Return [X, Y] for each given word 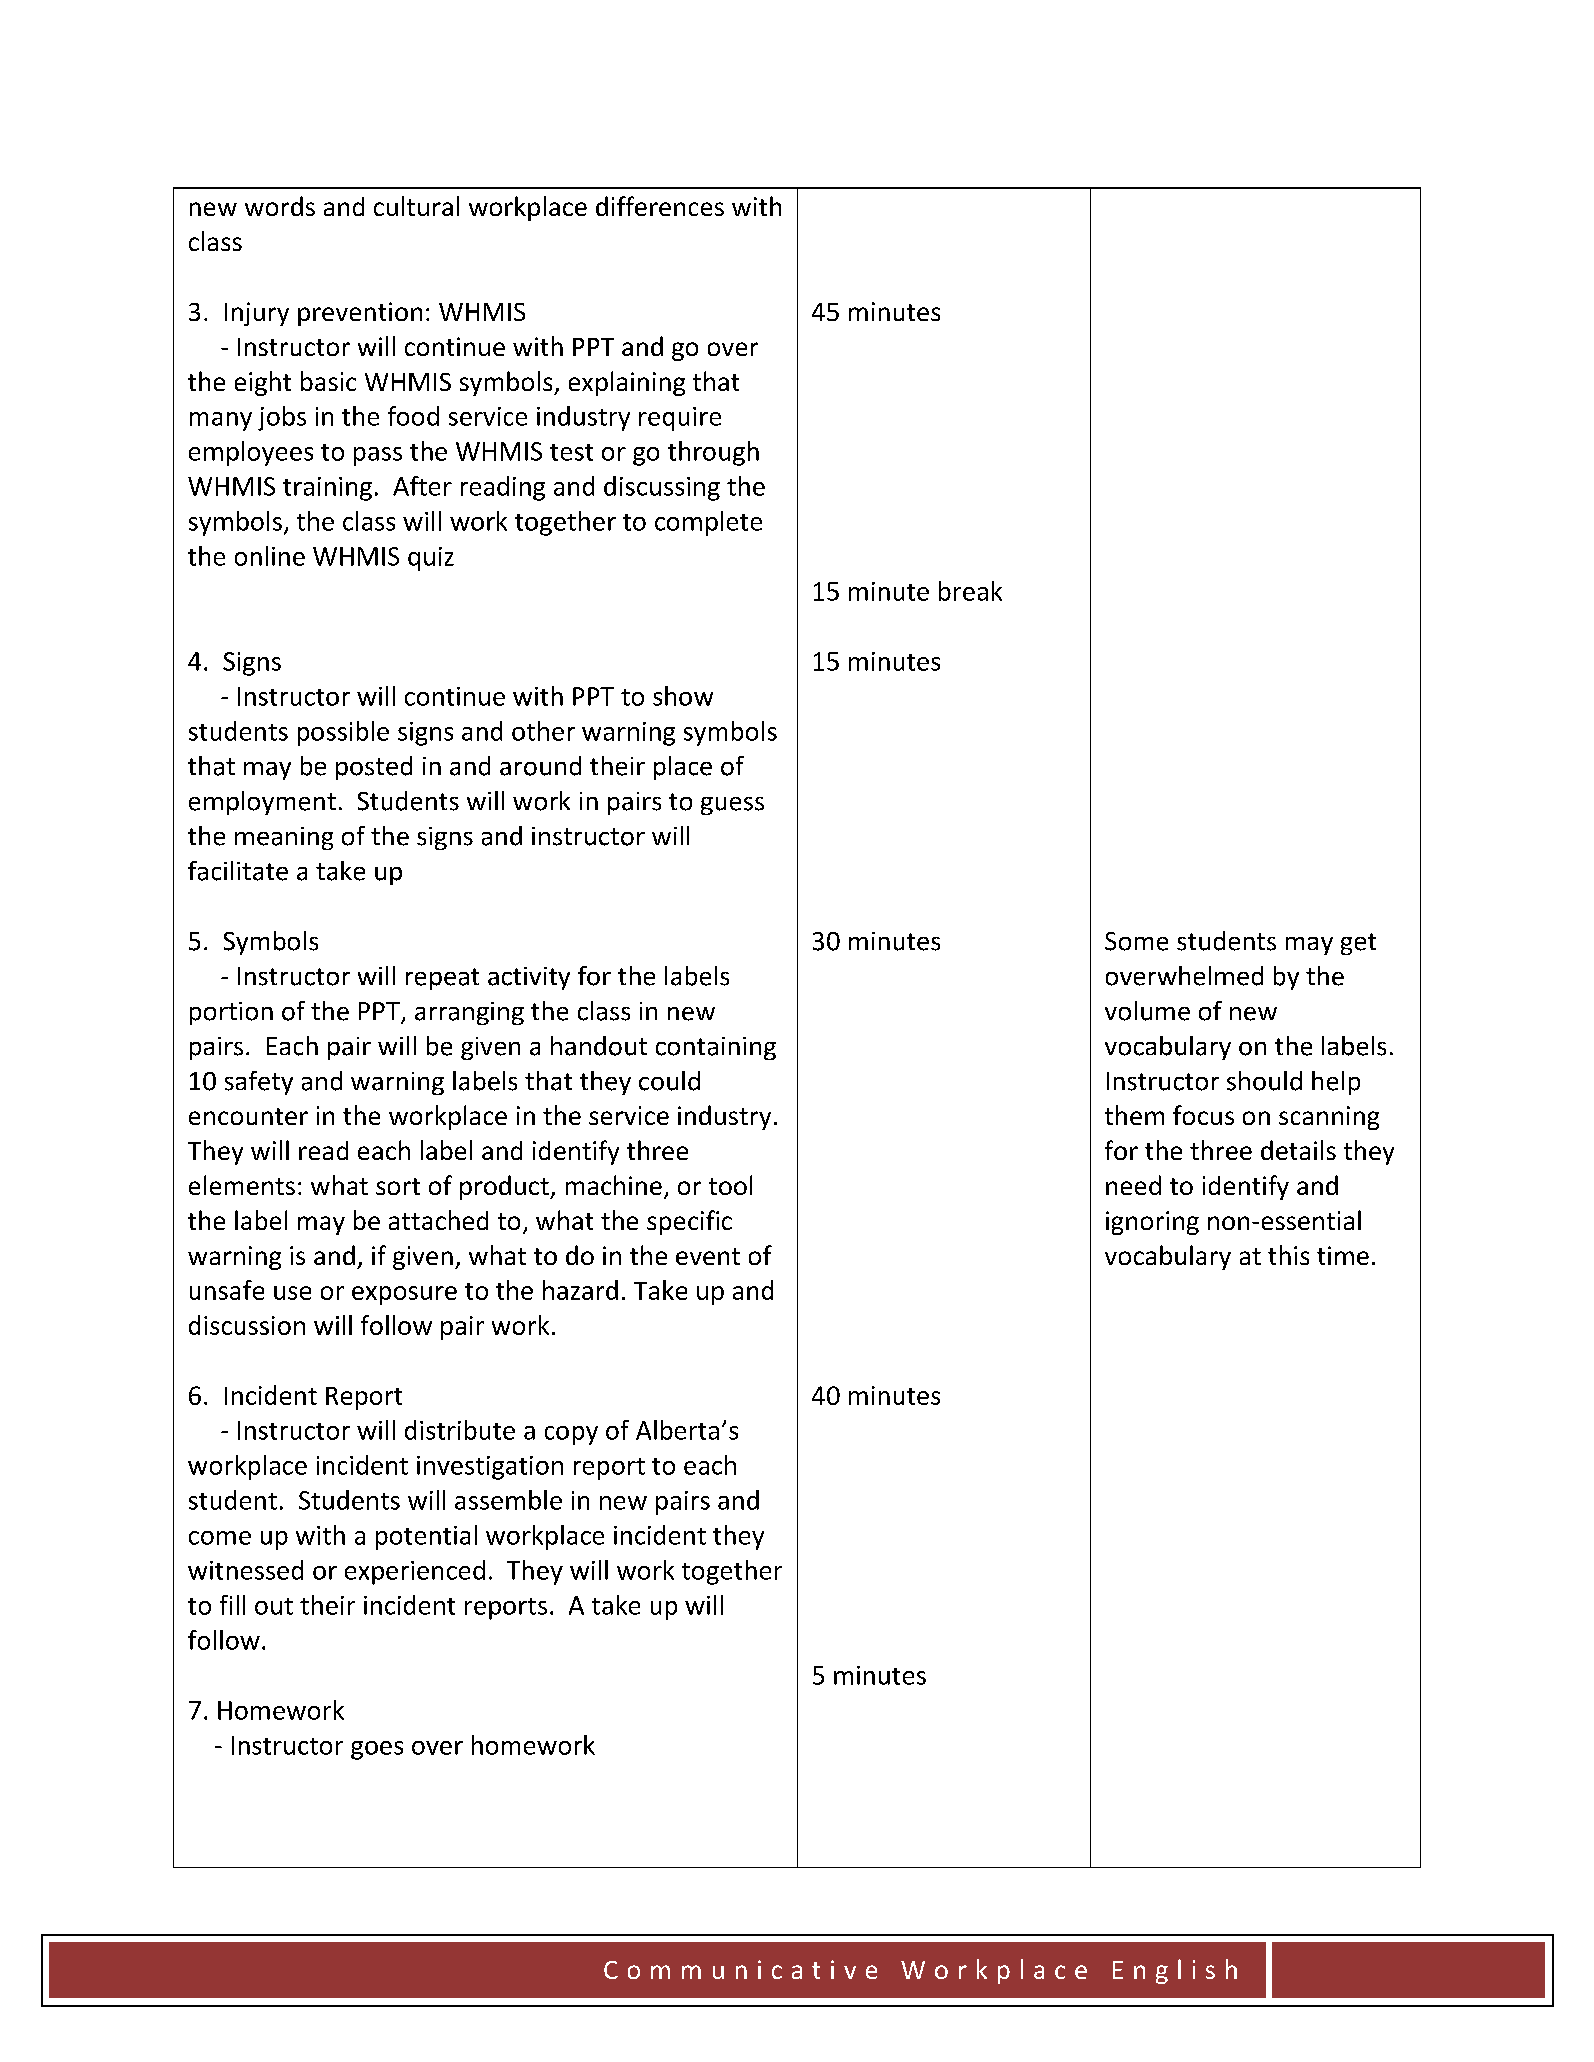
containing [716, 1048]
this [1288, 1255]
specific [689, 1222]
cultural [416, 206]
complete [708, 523]
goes [377, 1750]
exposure [404, 1295]
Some [1136, 941]
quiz [431, 559]
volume [1147, 1011]
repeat [442, 979]
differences [660, 206]
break [970, 591]
